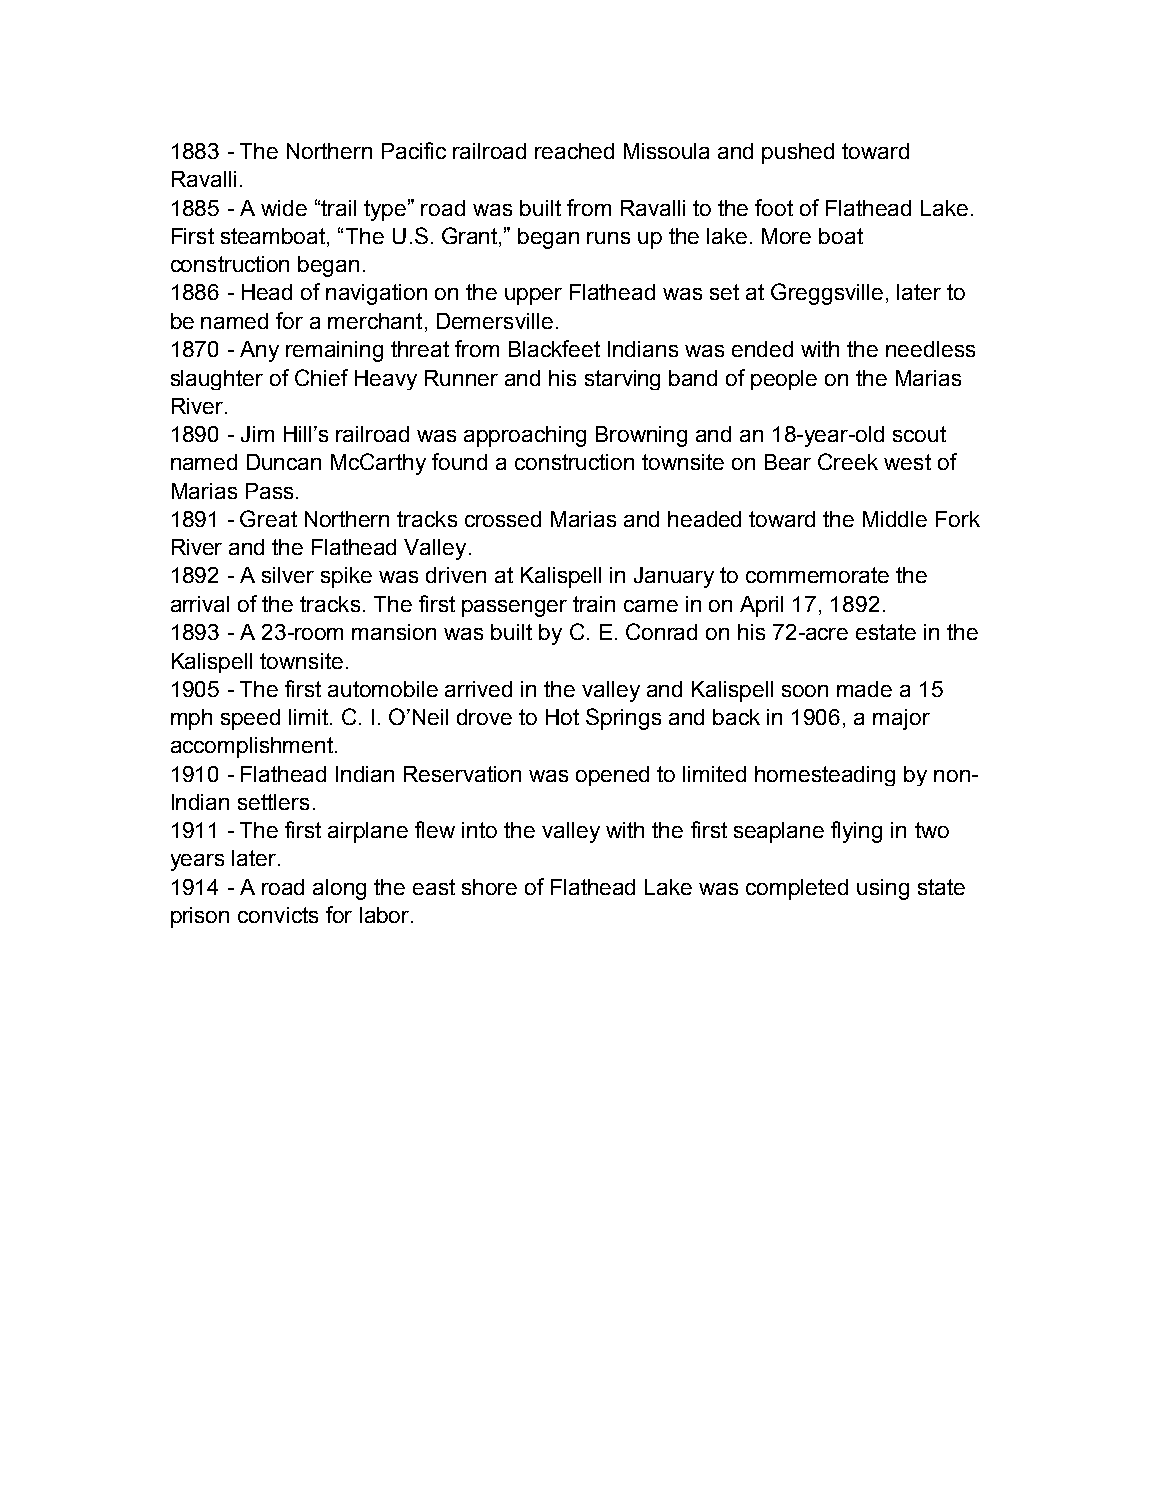  What do you see at coordinates (574, 151) in the screenshot?
I see `reached` at bounding box center [574, 151].
